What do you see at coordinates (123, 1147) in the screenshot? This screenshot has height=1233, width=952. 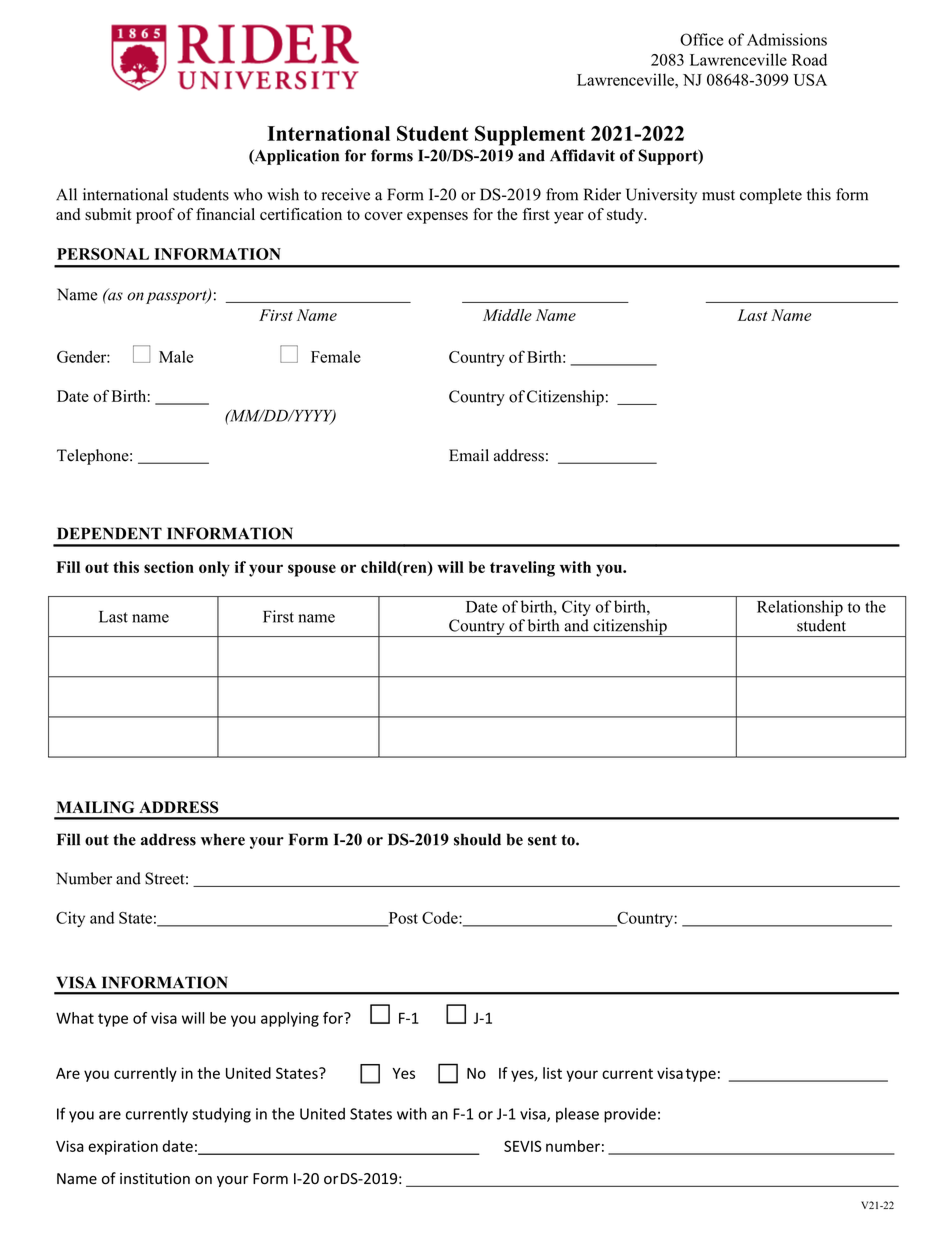 I see `expiration` at bounding box center [123, 1147].
